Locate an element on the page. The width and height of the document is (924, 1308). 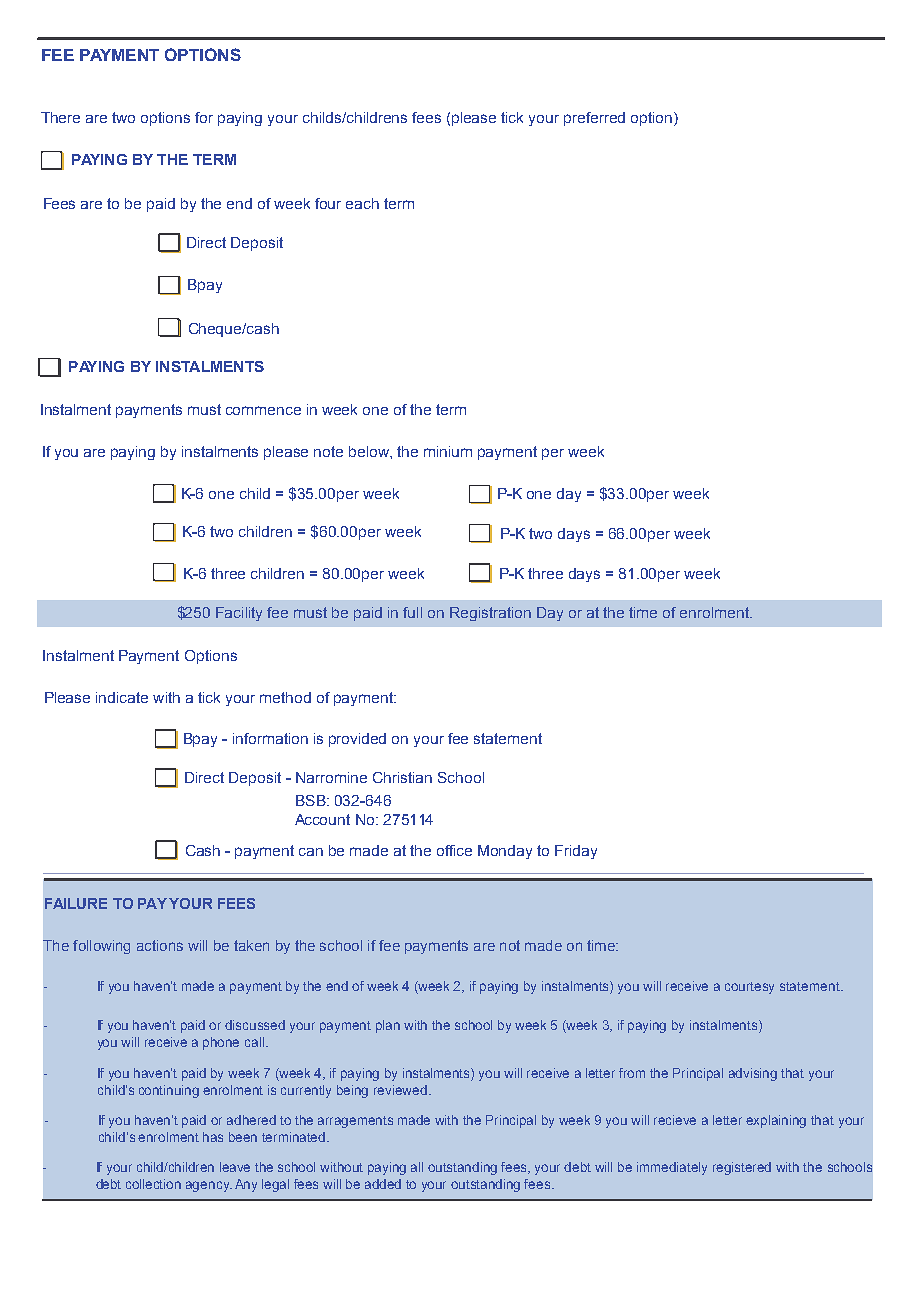
preferred is located at coordinates (594, 119).
